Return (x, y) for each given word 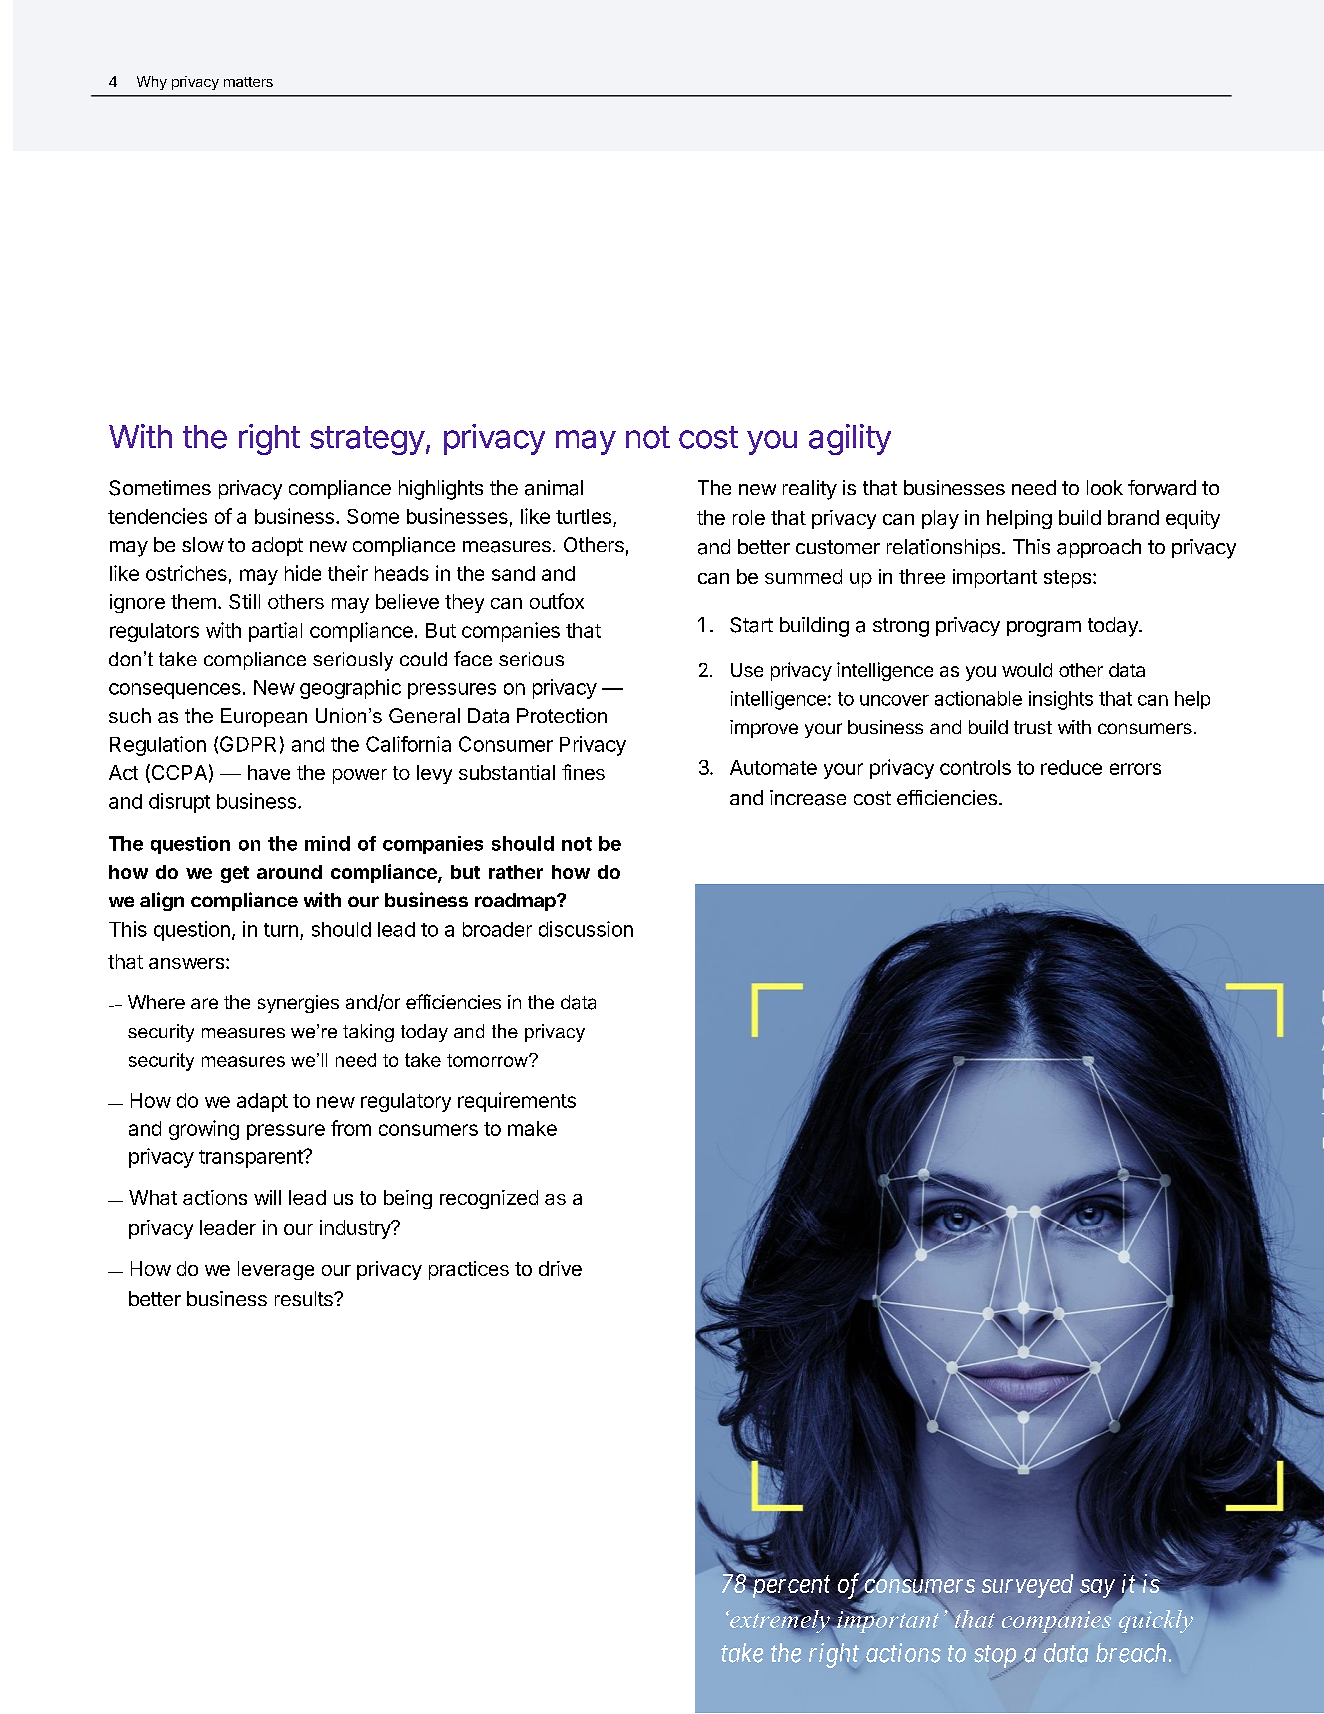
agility (850, 439)
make (532, 1128)
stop (996, 1658)
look (1105, 487)
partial (275, 632)
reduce (1071, 767)
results (305, 1298)
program (1044, 629)
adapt (262, 1102)
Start (751, 625)
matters (248, 82)
